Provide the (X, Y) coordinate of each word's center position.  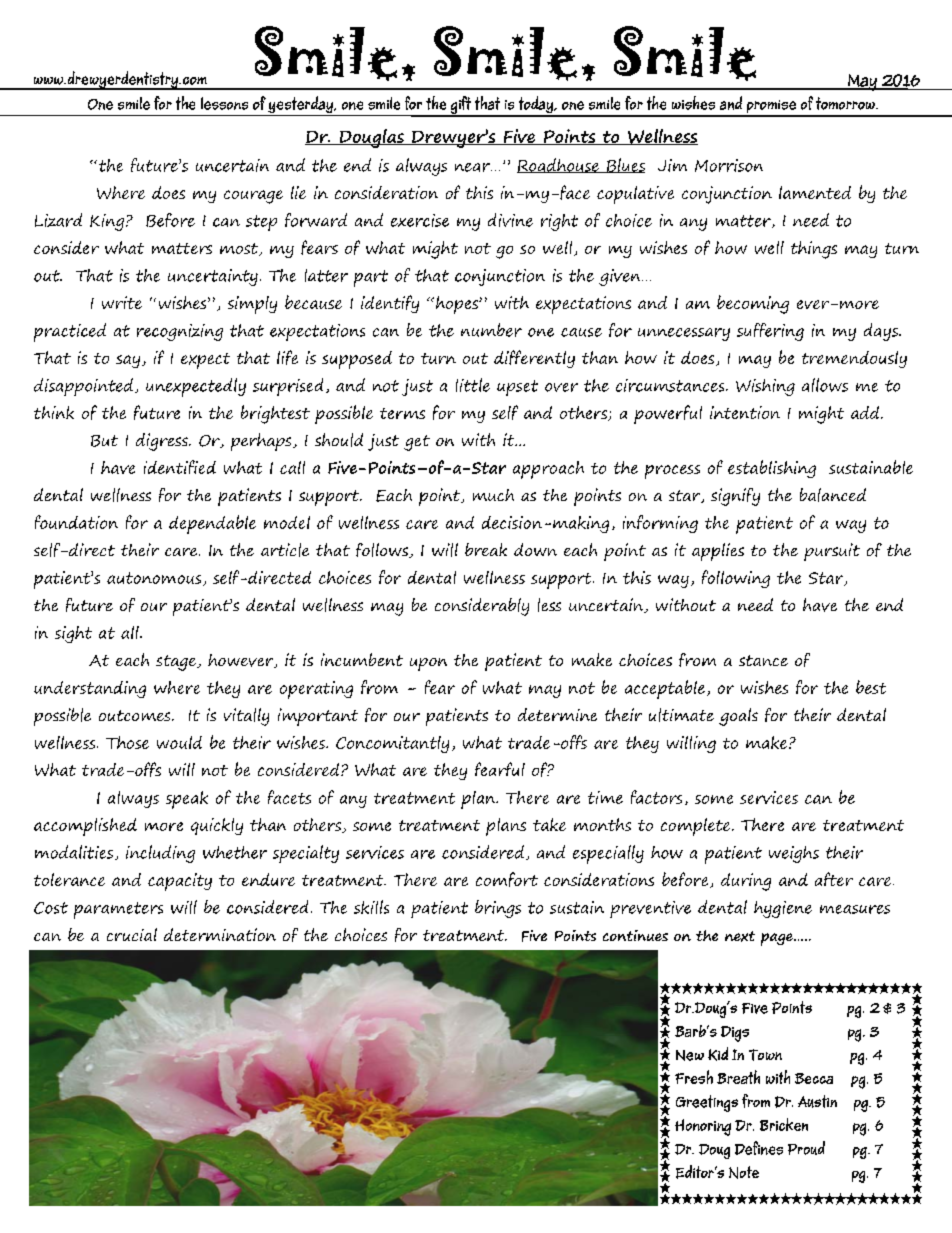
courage (253, 197)
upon (428, 664)
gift (460, 106)
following (736, 579)
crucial (132, 934)
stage (177, 663)
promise (771, 108)
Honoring (703, 1127)
